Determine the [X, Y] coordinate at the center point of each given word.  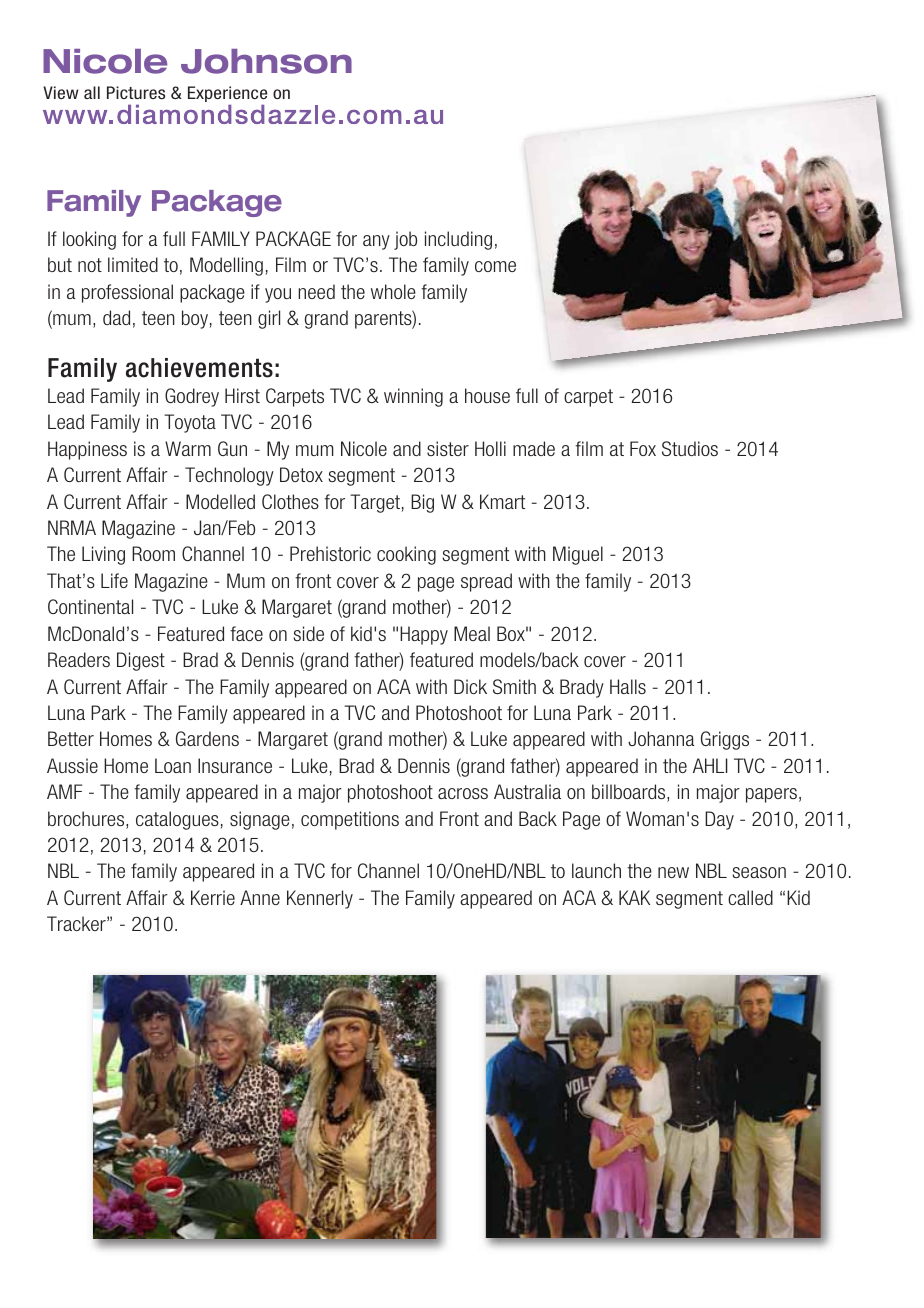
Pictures [136, 93]
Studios [690, 448]
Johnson [266, 61]
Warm [188, 448]
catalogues [177, 820]
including [458, 240]
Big [422, 503]
